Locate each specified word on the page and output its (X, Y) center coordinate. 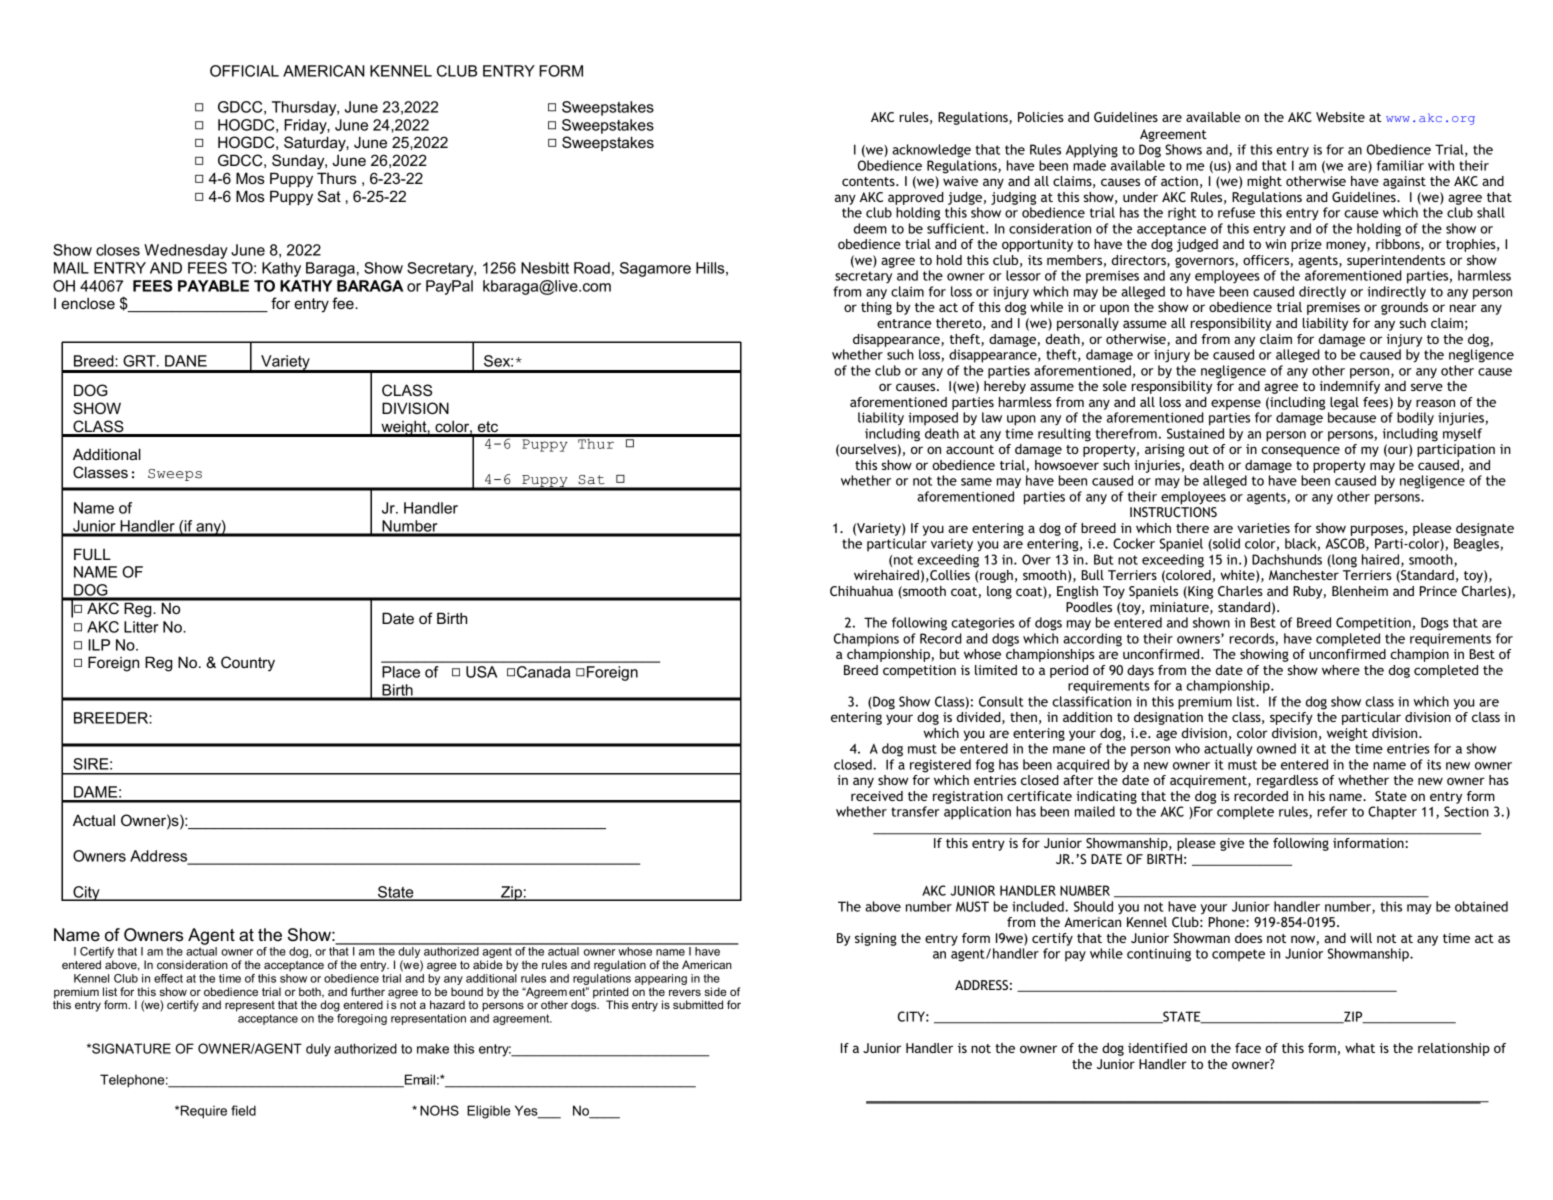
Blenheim (1360, 591)
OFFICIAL (244, 71)
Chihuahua (861, 591)
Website (1340, 117)
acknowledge (931, 151)
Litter (141, 627)
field (243, 1110)
